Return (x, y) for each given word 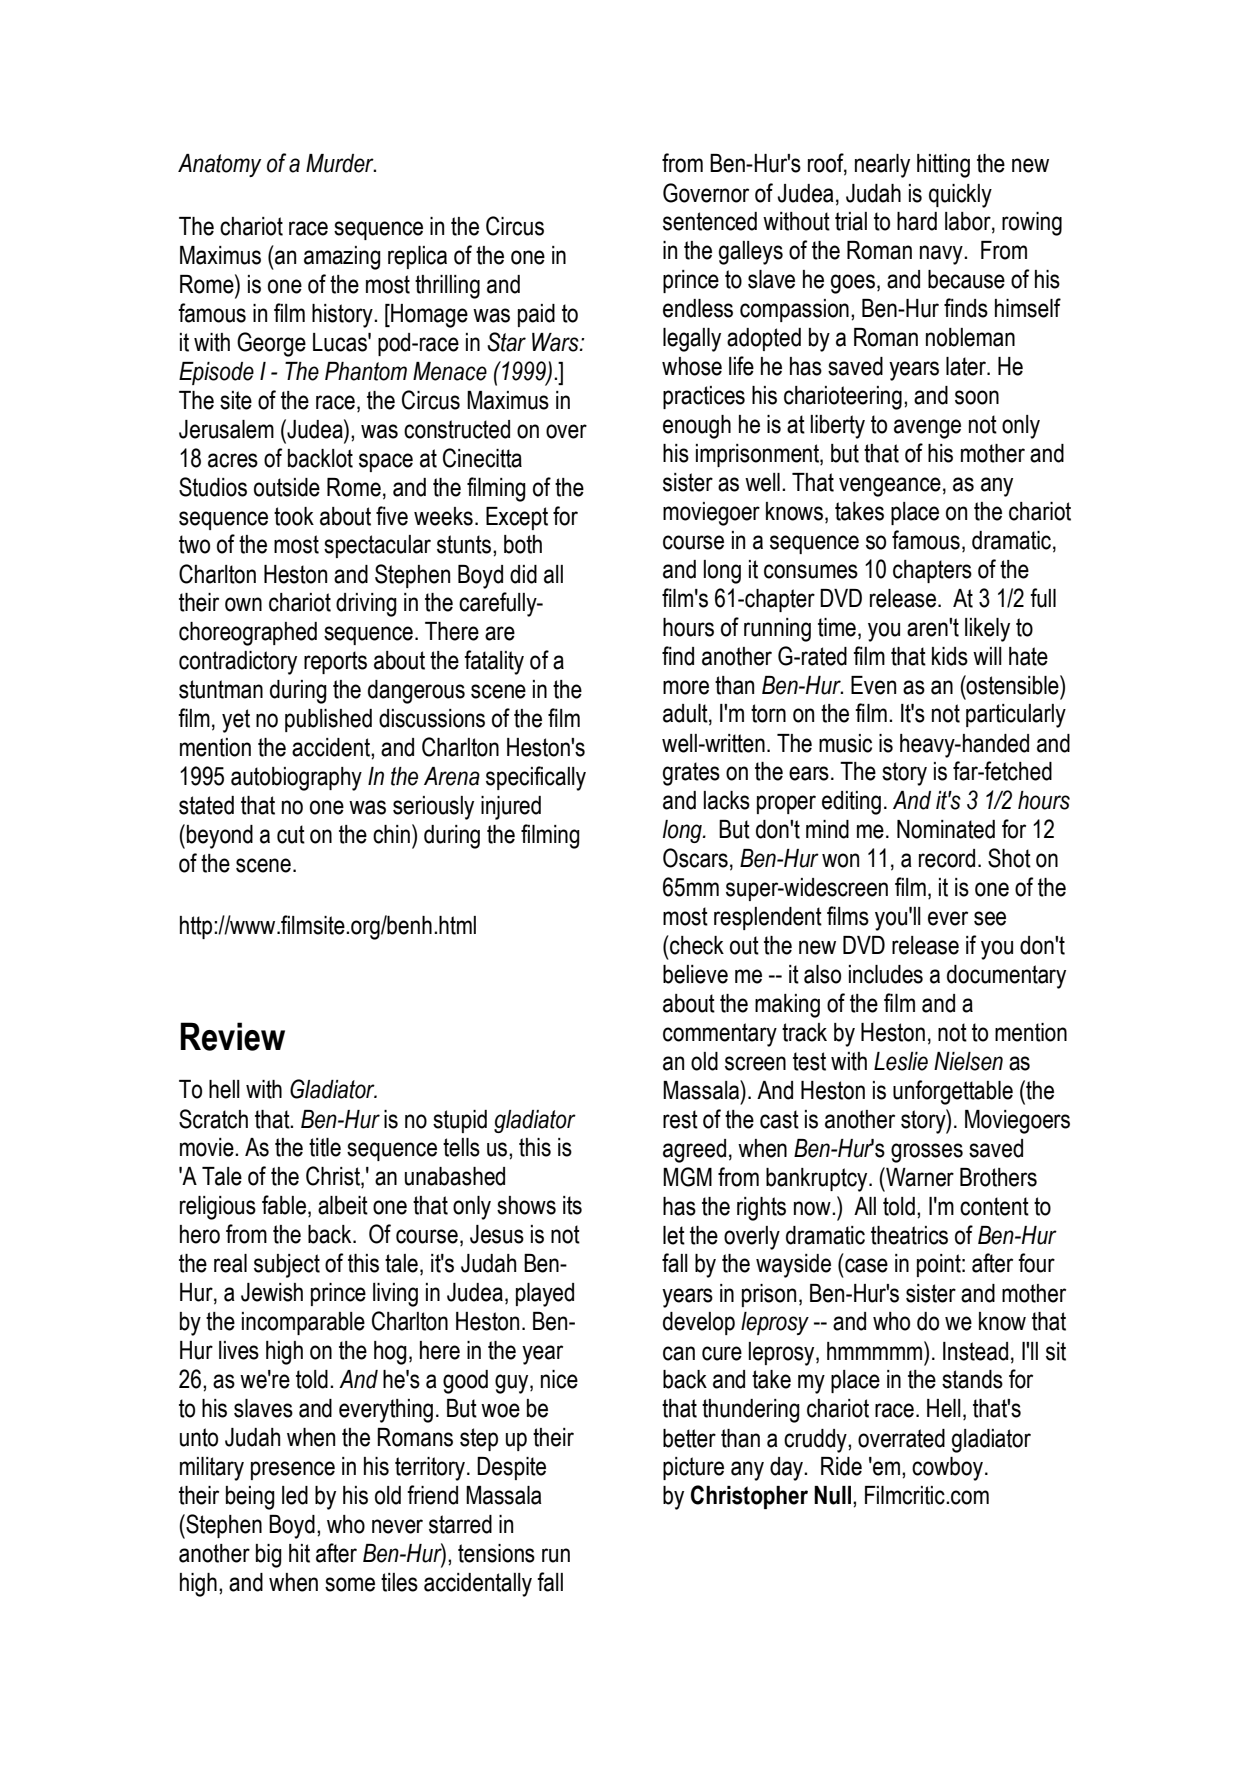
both (523, 544)
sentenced (710, 221)
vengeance (890, 487)
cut (291, 834)
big (269, 1556)
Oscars (695, 858)
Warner (919, 1177)
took (294, 516)
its (572, 1205)
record (947, 858)
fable (284, 1205)
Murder (341, 163)
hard (917, 221)
